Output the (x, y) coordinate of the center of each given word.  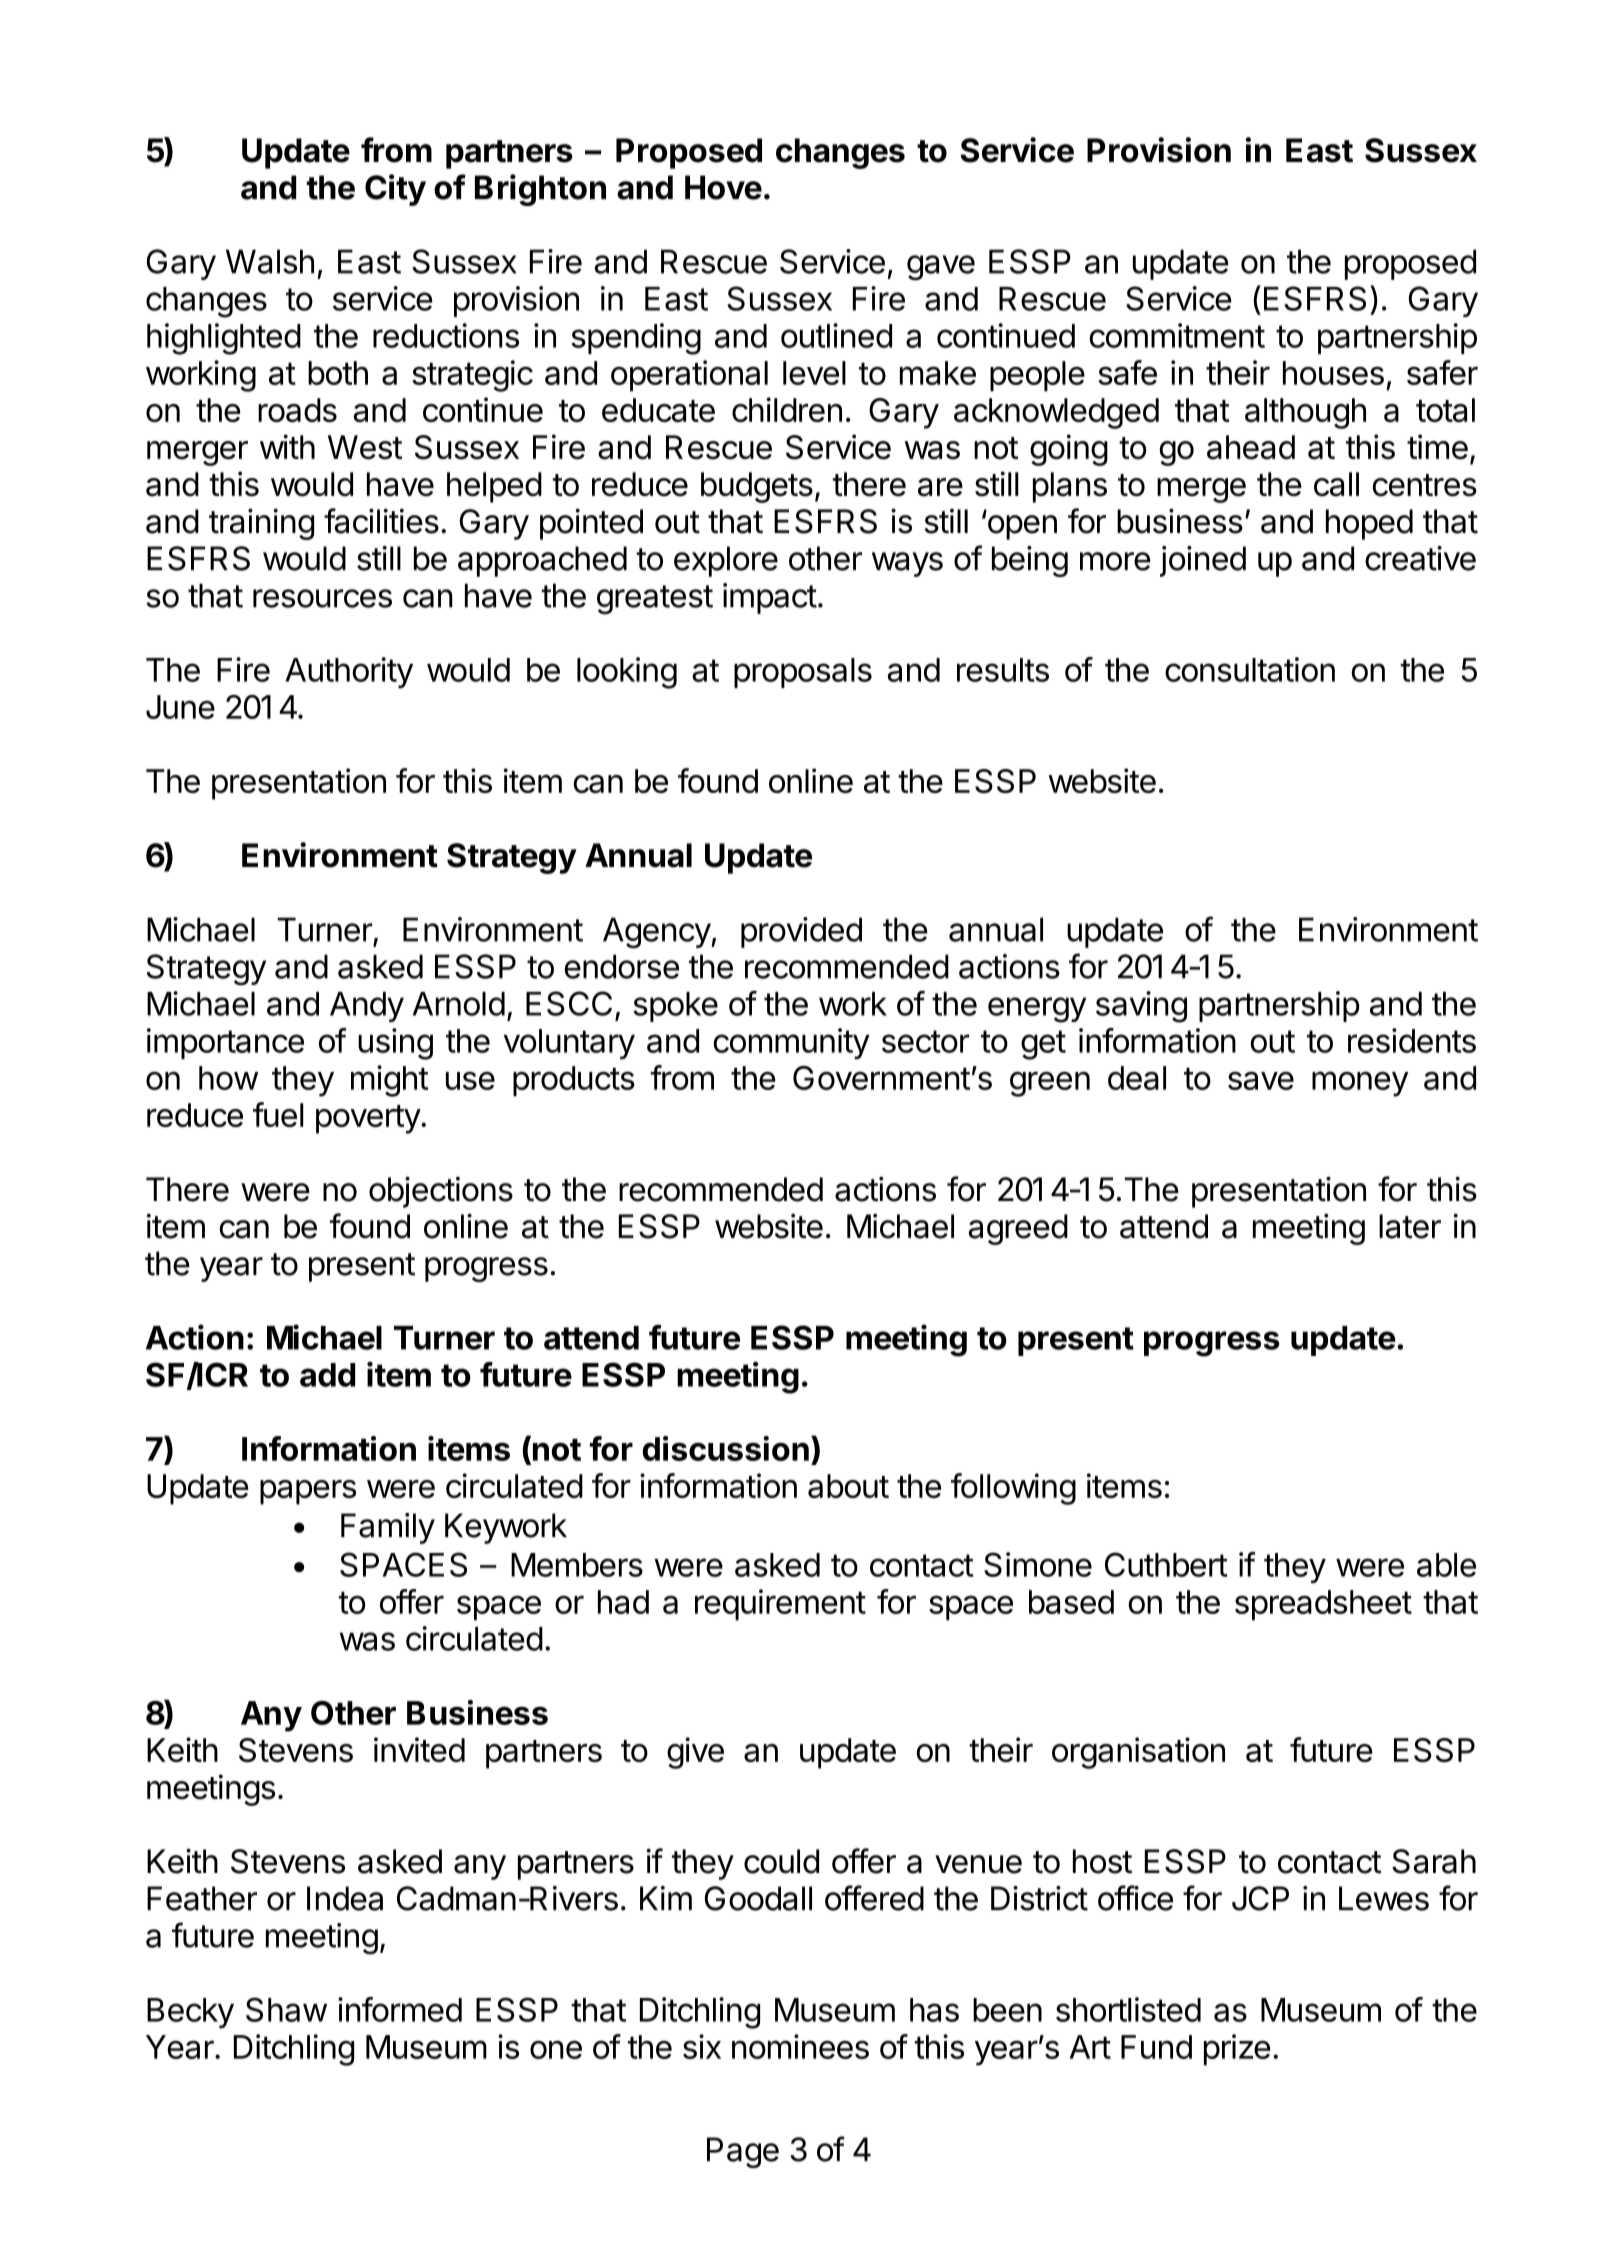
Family (388, 1528)
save (1261, 1080)
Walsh (270, 261)
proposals (803, 673)
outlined (836, 335)
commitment (1177, 335)
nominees (800, 2046)
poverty (369, 1119)
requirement (780, 1605)
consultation (1250, 669)
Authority (349, 672)
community (791, 1043)
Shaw (286, 2009)
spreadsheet (1323, 1605)
